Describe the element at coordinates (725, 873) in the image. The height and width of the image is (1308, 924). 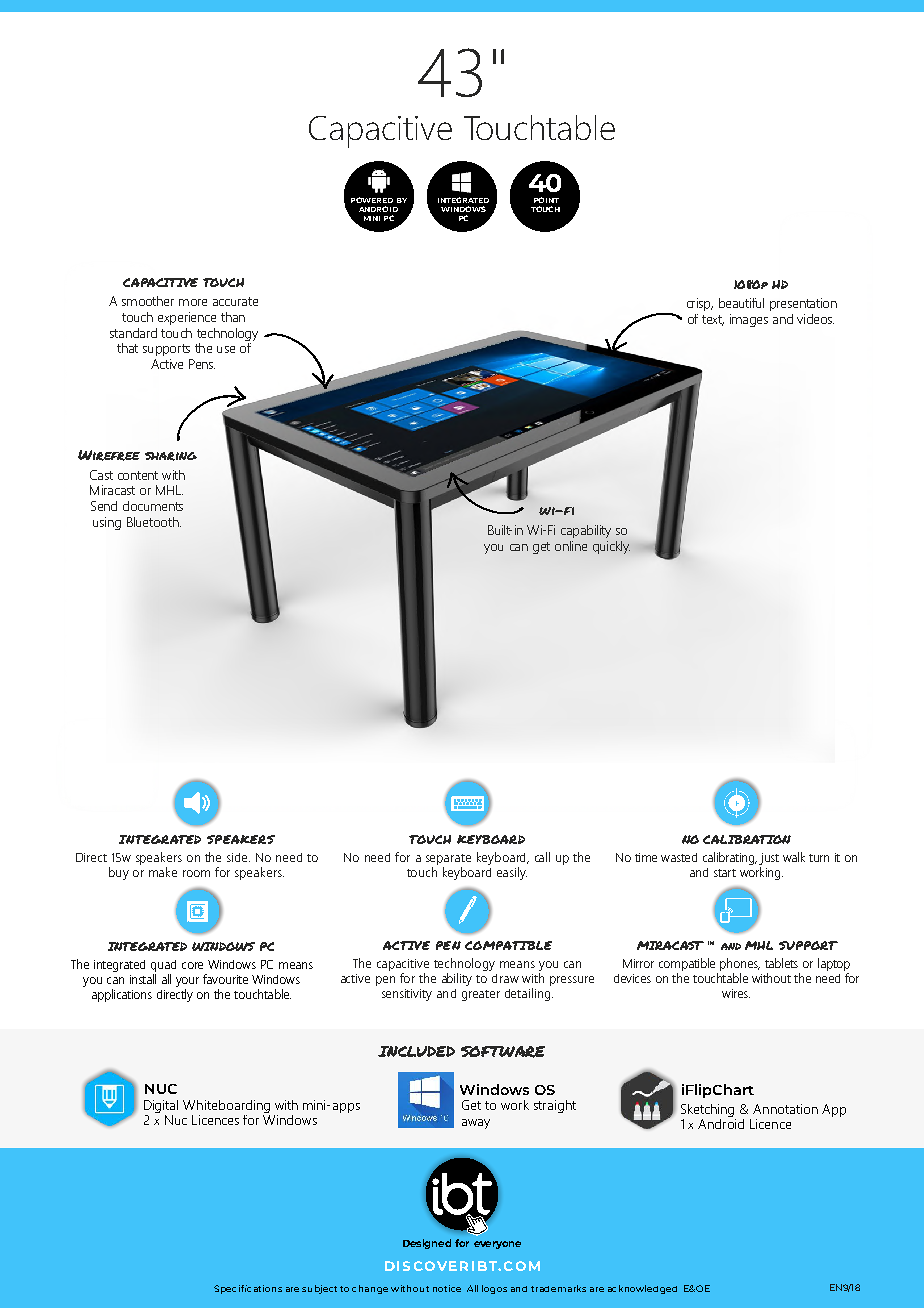
I see `start` at that location.
